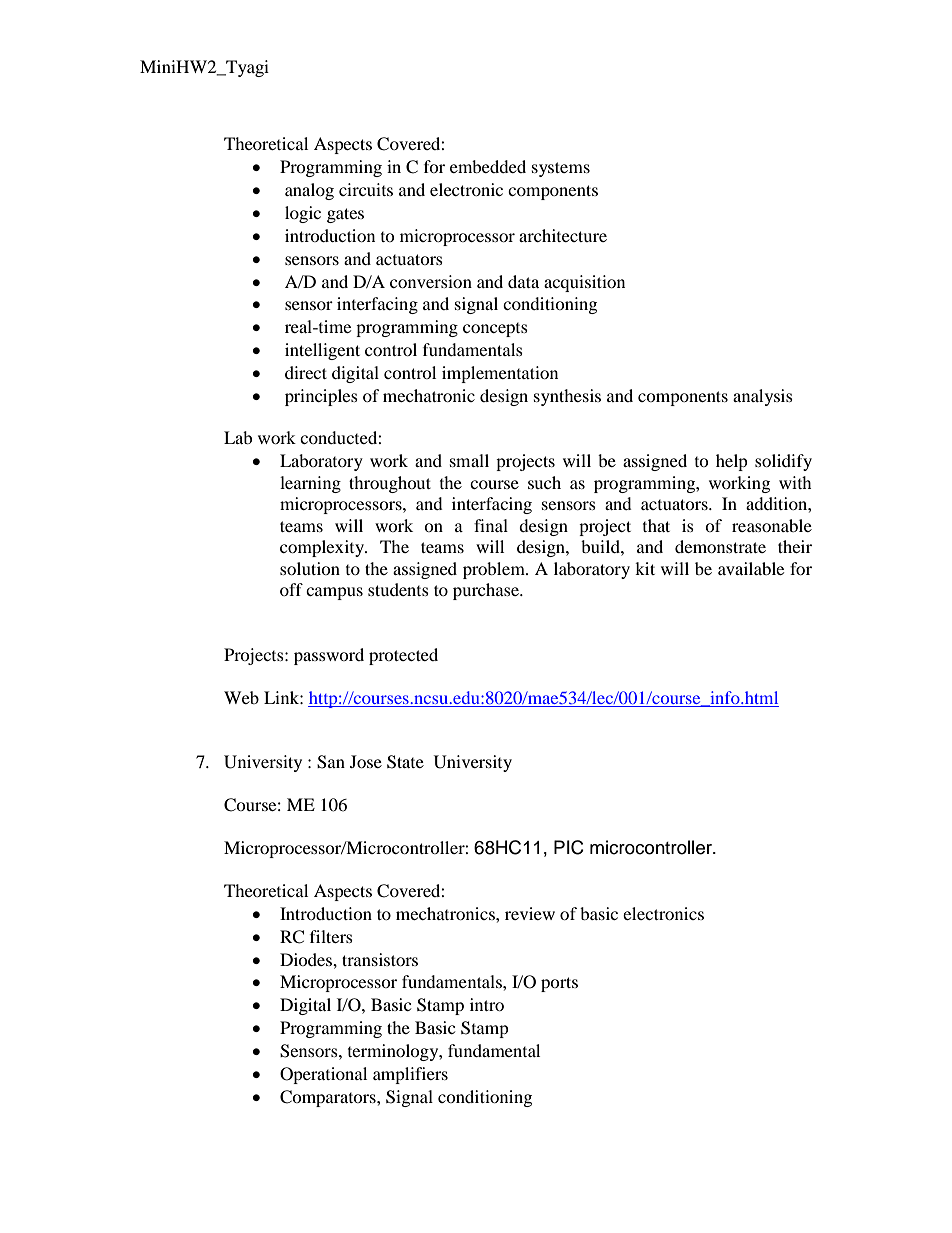 Image resolution: width=952 pixels, height=1233 pixels. What do you see at coordinates (431, 281) in the screenshot?
I see `conversion` at bounding box center [431, 281].
